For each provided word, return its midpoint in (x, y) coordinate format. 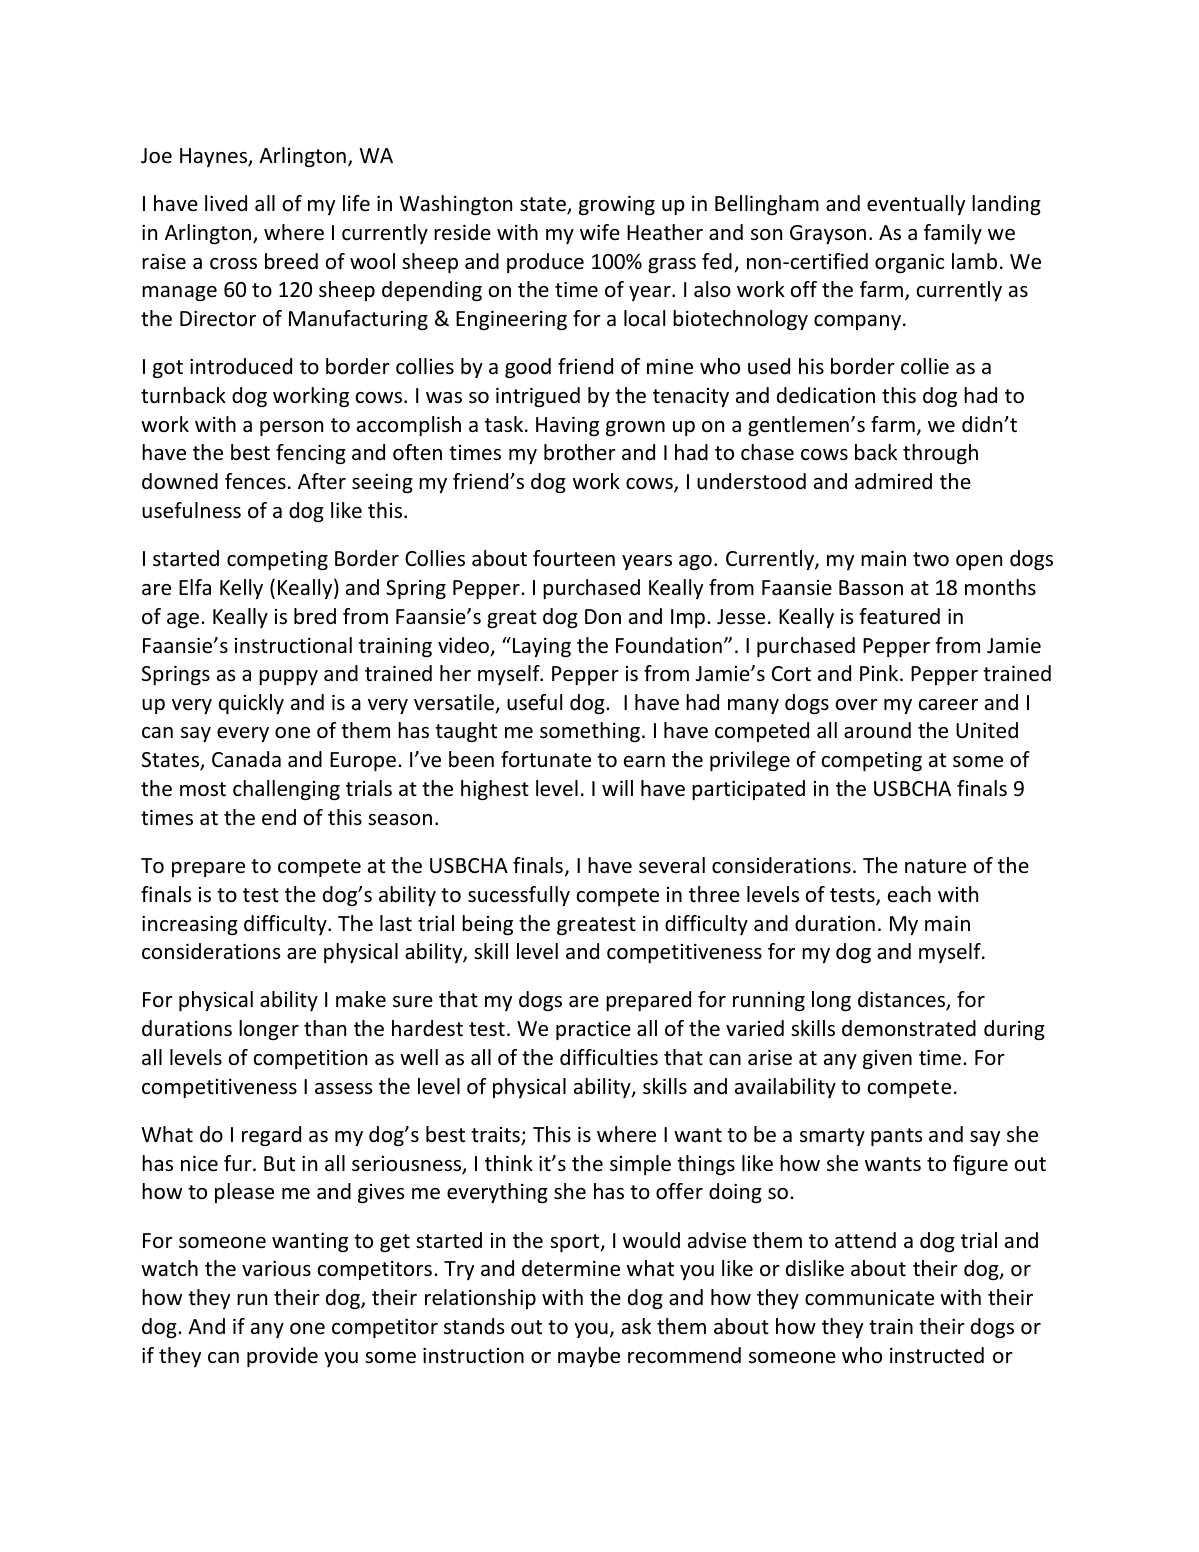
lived (226, 203)
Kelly (241, 589)
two (931, 559)
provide (282, 1357)
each (909, 894)
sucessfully (519, 896)
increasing (190, 925)
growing (617, 205)
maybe (589, 1357)
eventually (916, 205)
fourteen (574, 558)
